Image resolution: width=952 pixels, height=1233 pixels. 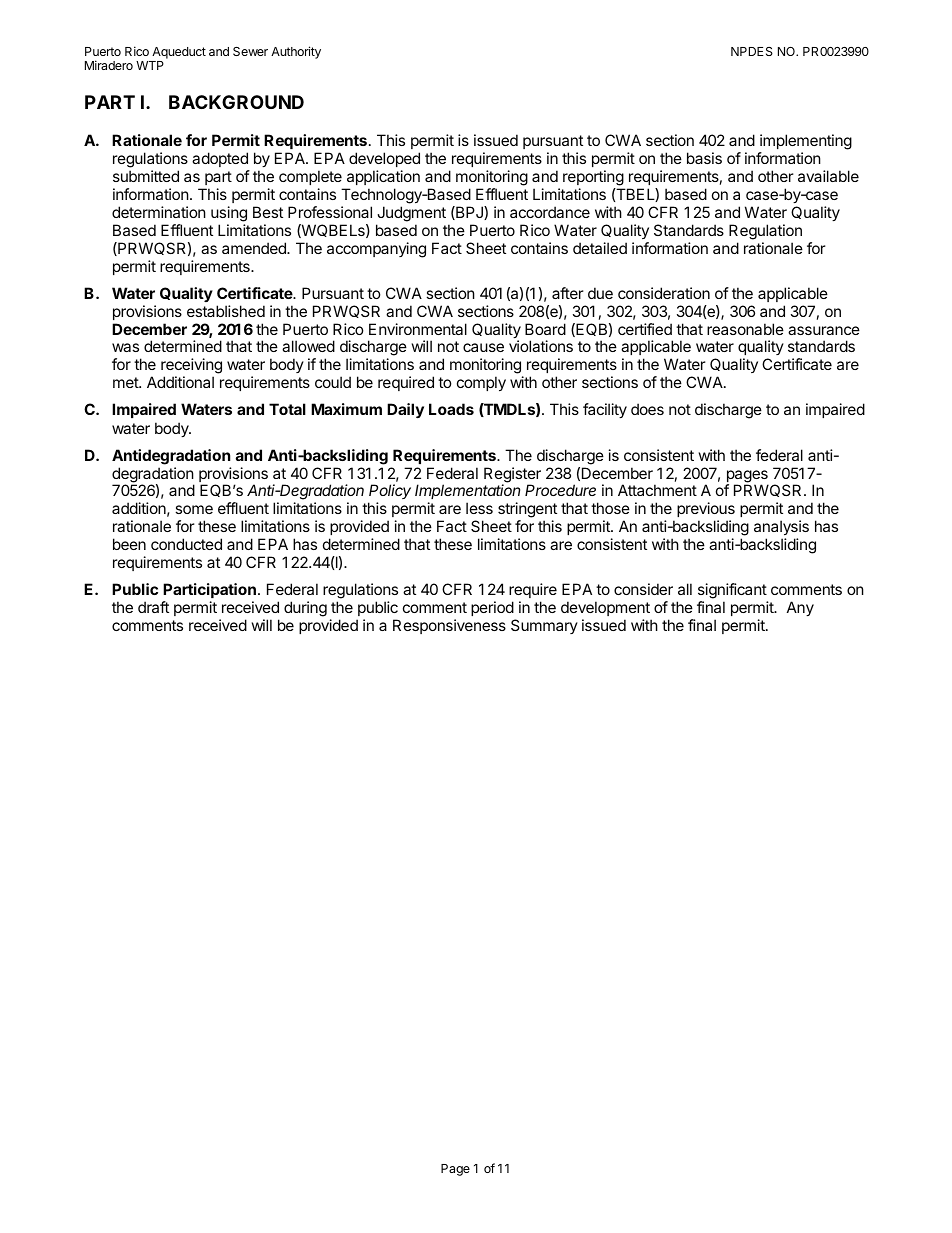 I want to click on period, so click(x=492, y=608).
